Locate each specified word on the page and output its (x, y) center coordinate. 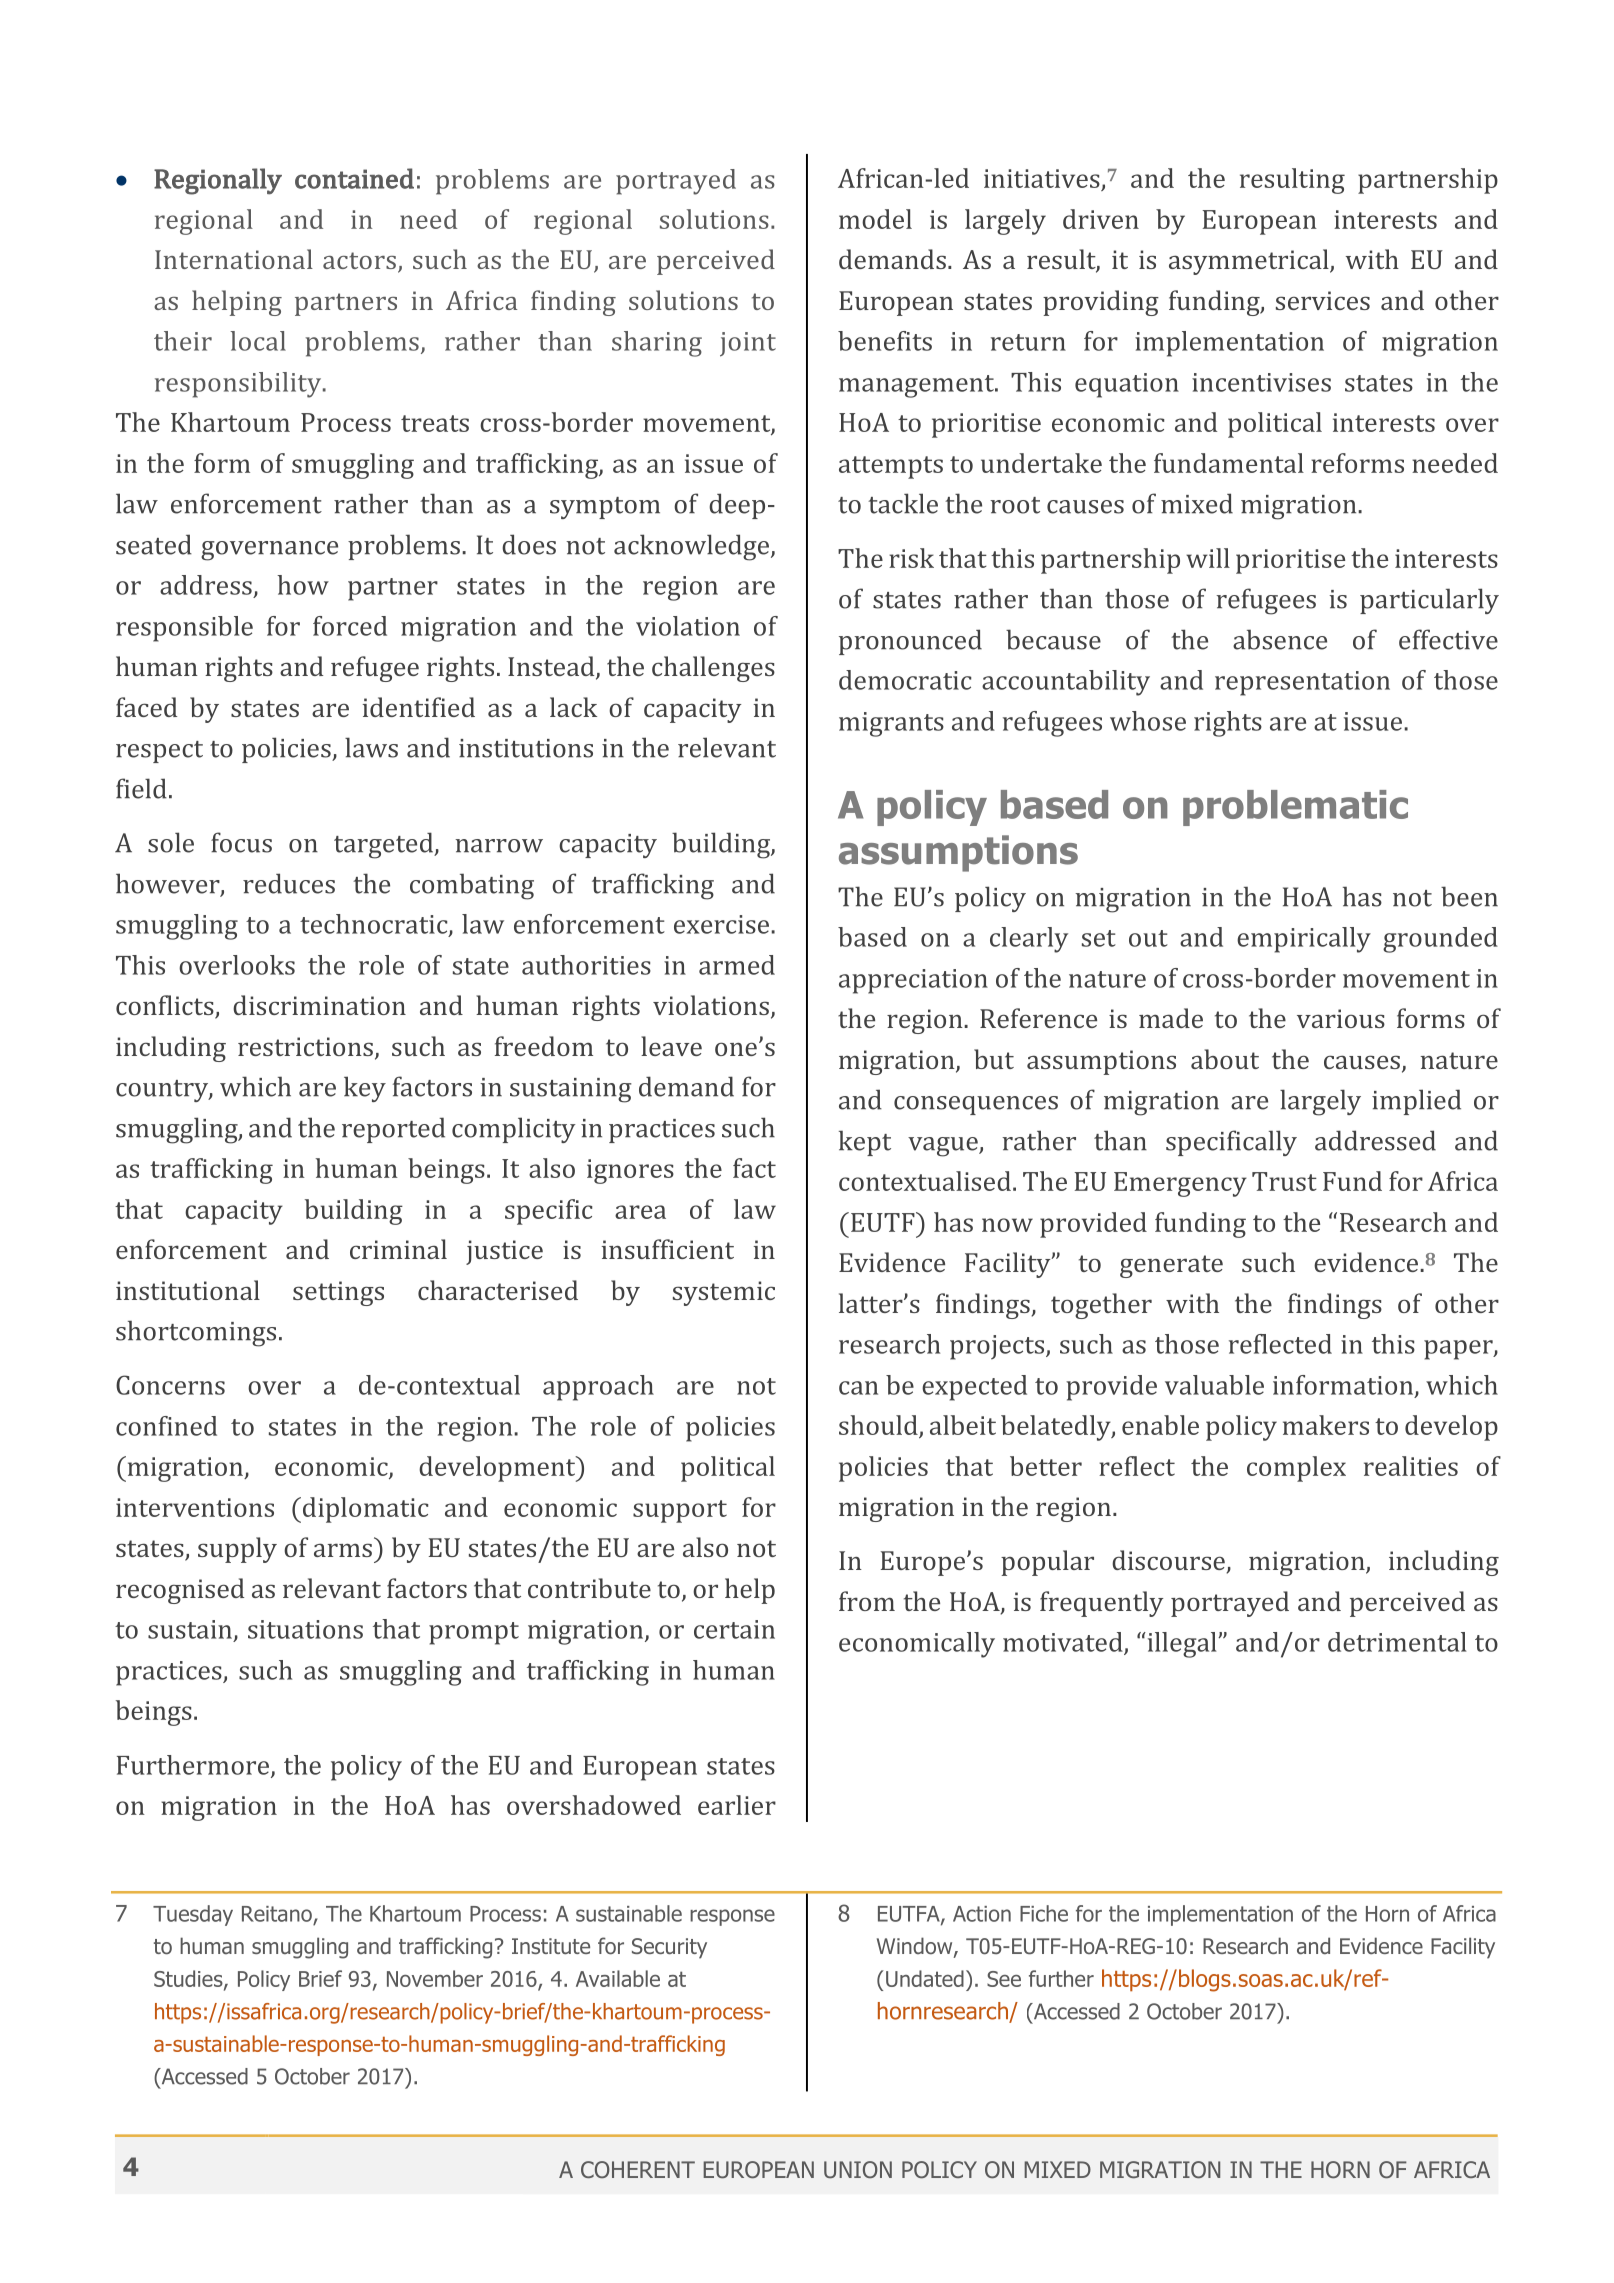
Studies (189, 1979)
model (875, 219)
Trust (1284, 1181)
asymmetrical (1250, 262)
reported (393, 1130)
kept (865, 1143)
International (234, 259)
